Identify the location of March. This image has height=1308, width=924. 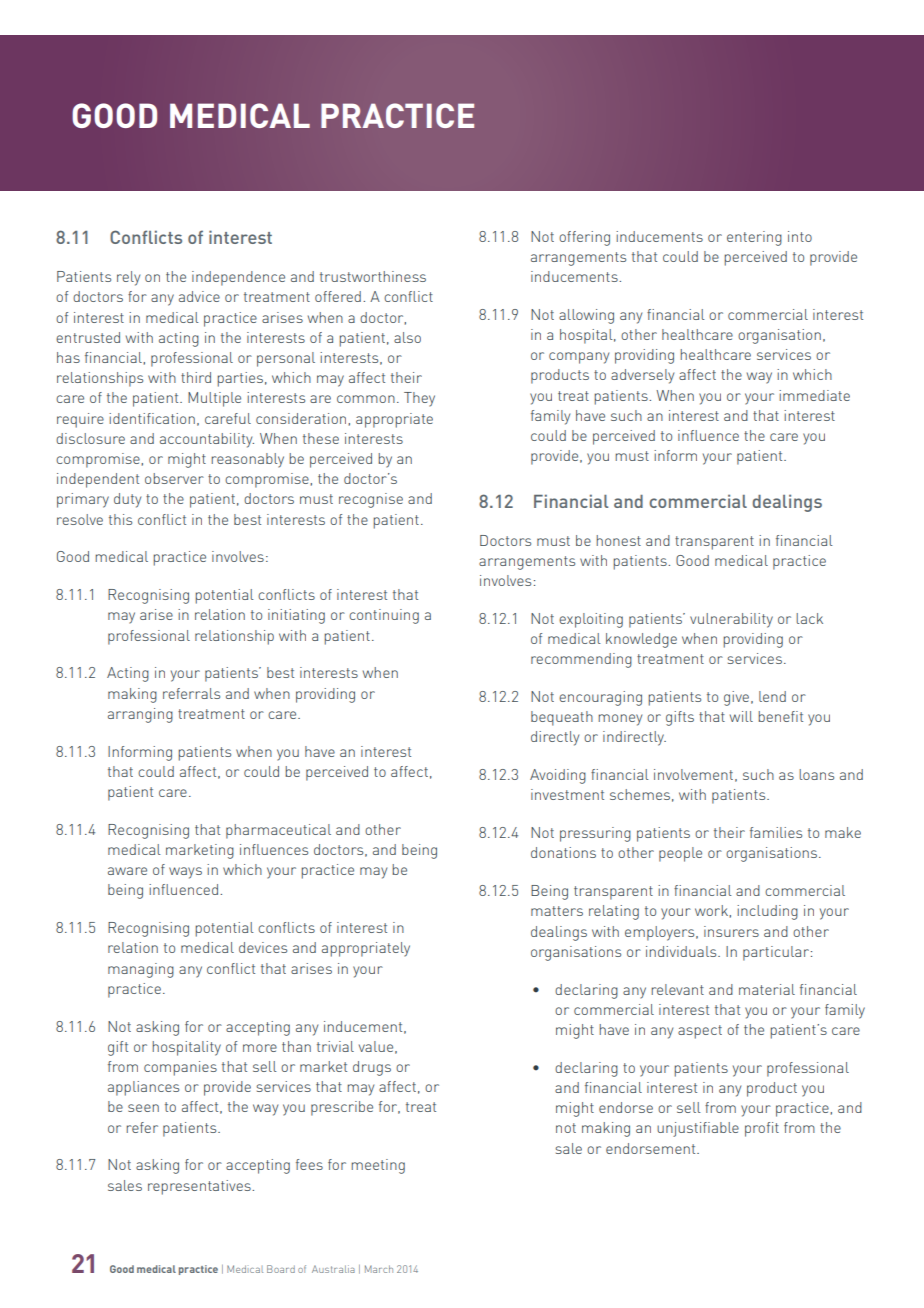
(379, 1269).
